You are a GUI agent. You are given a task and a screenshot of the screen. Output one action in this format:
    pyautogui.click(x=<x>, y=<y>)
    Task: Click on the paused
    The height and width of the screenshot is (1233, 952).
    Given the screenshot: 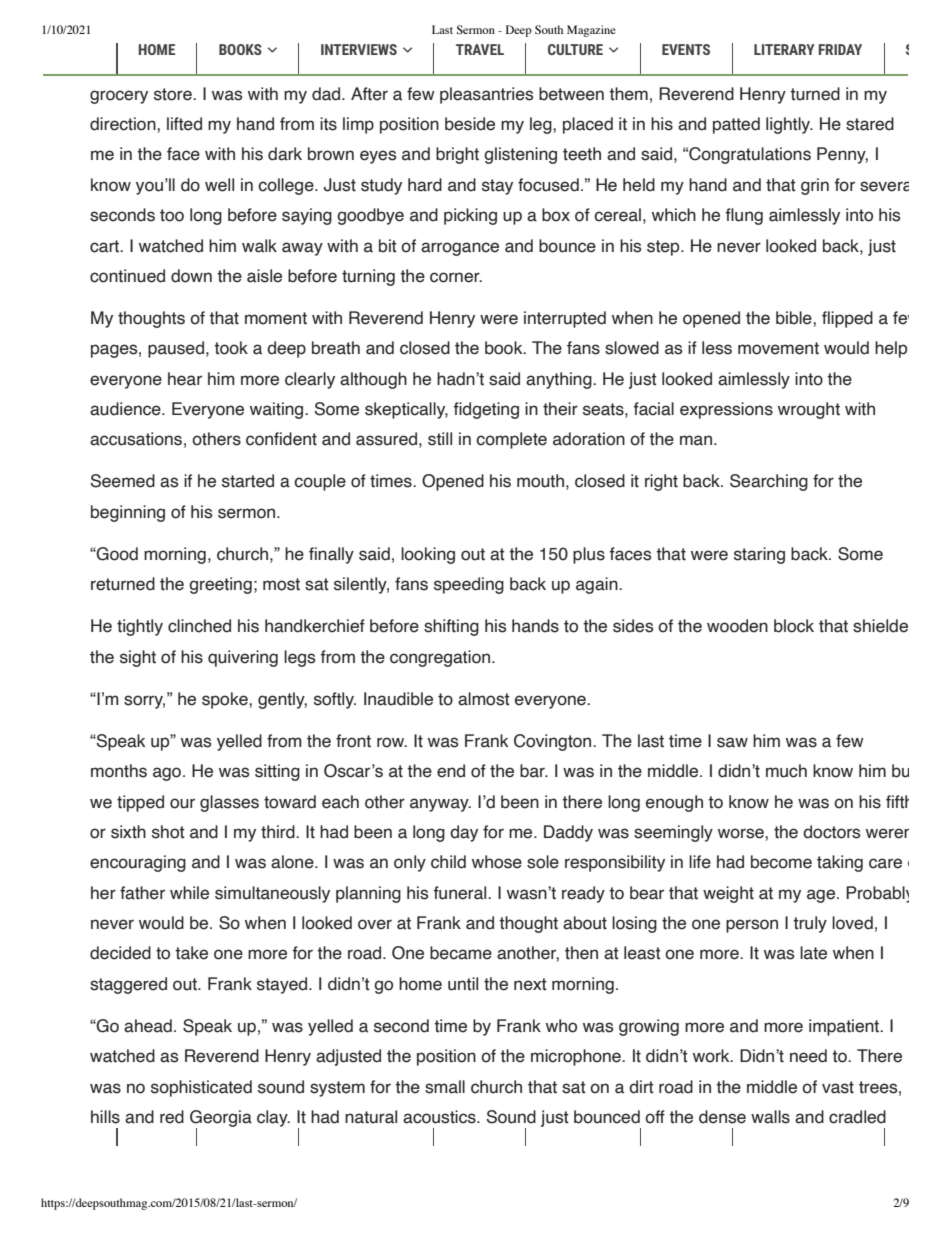 What is the action you would take?
    pyautogui.click(x=176, y=349)
